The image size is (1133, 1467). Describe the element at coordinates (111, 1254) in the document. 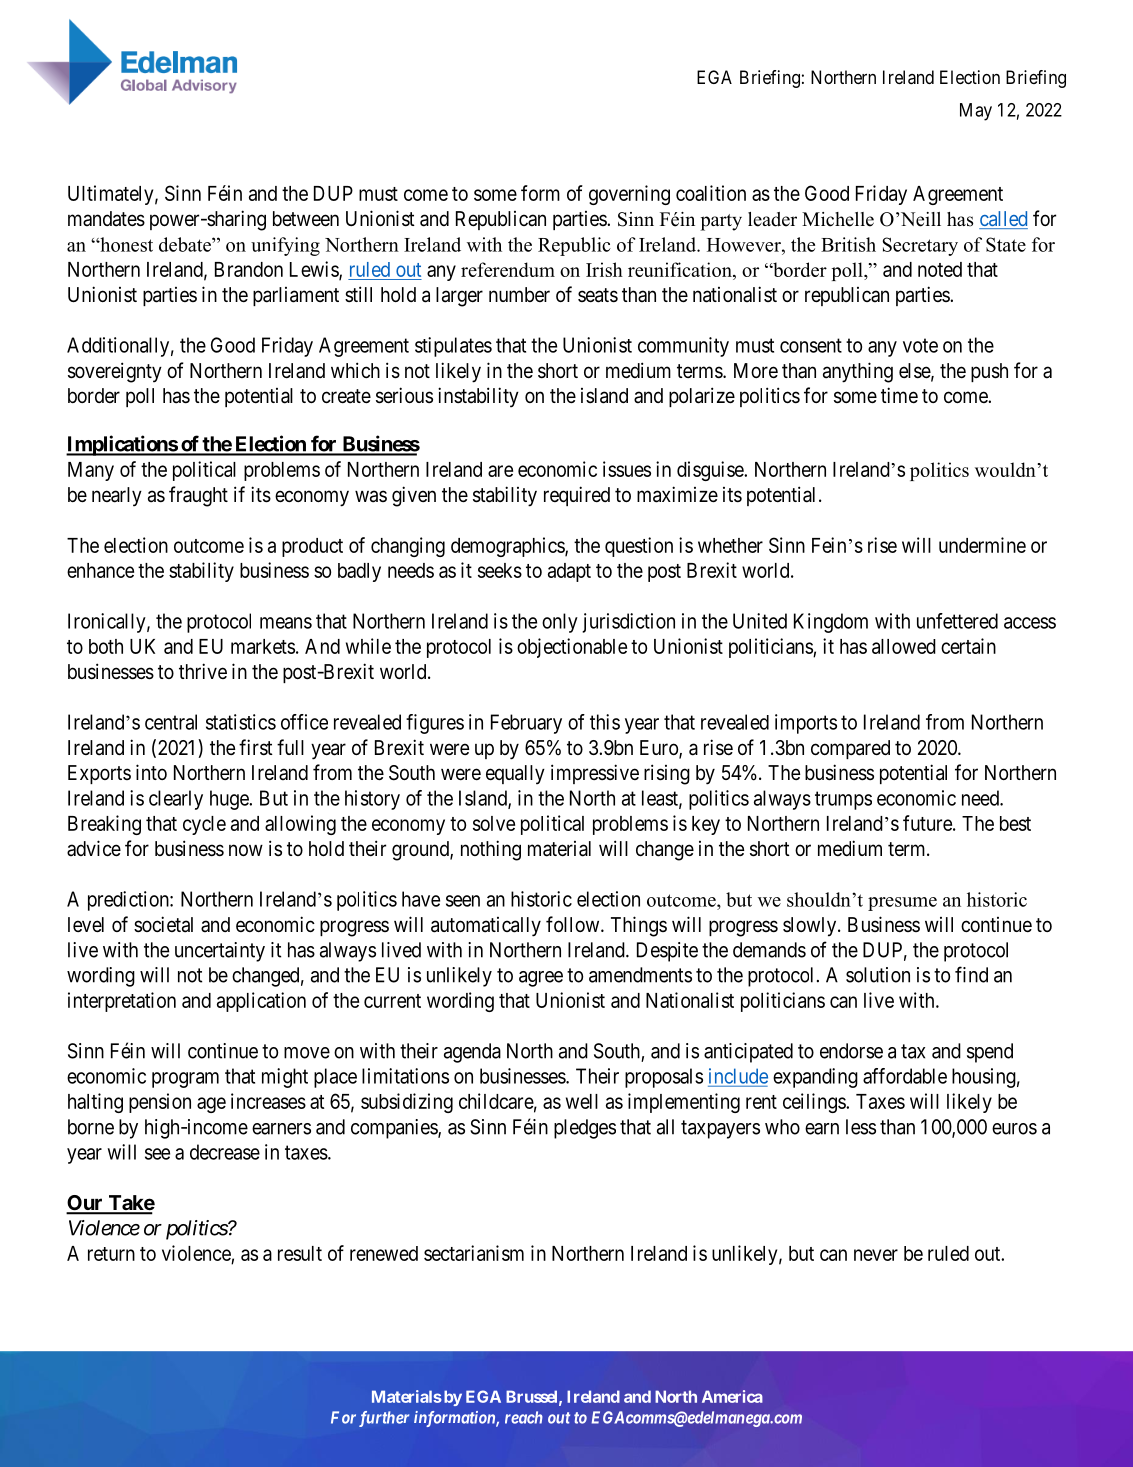

I see `return` at that location.
